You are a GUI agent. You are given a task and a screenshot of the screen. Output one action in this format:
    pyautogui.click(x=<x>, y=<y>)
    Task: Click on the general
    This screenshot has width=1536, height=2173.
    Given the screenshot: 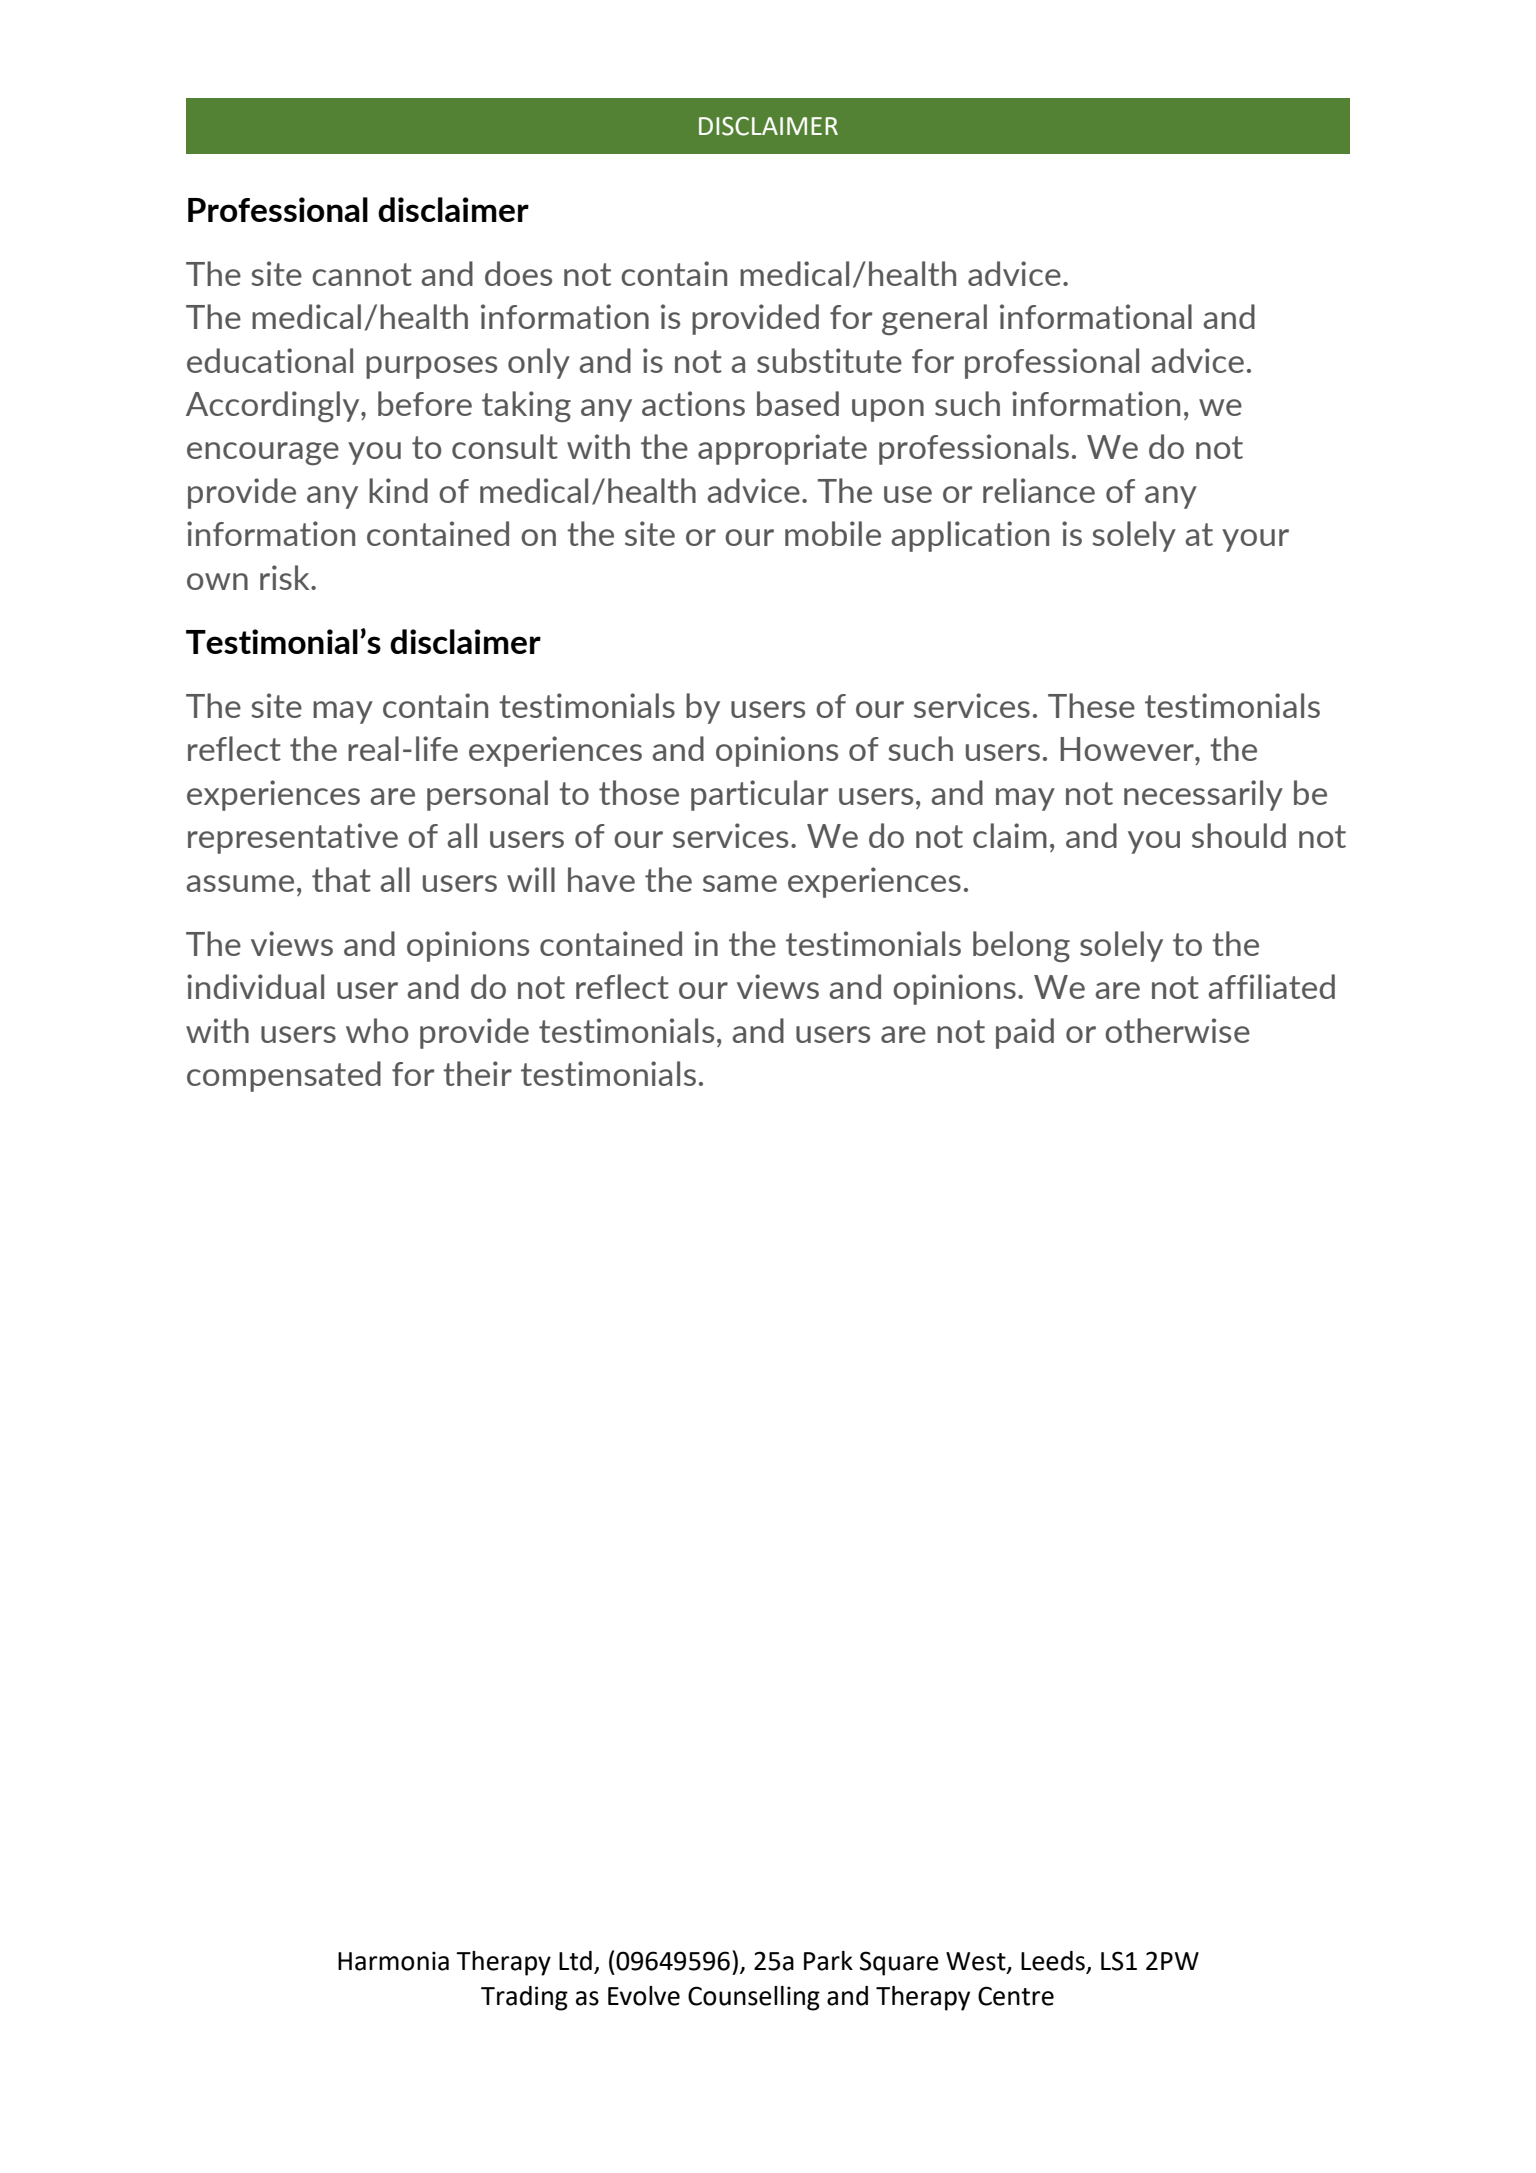 What is the action you would take?
    pyautogui.click(x=934, y=320)
